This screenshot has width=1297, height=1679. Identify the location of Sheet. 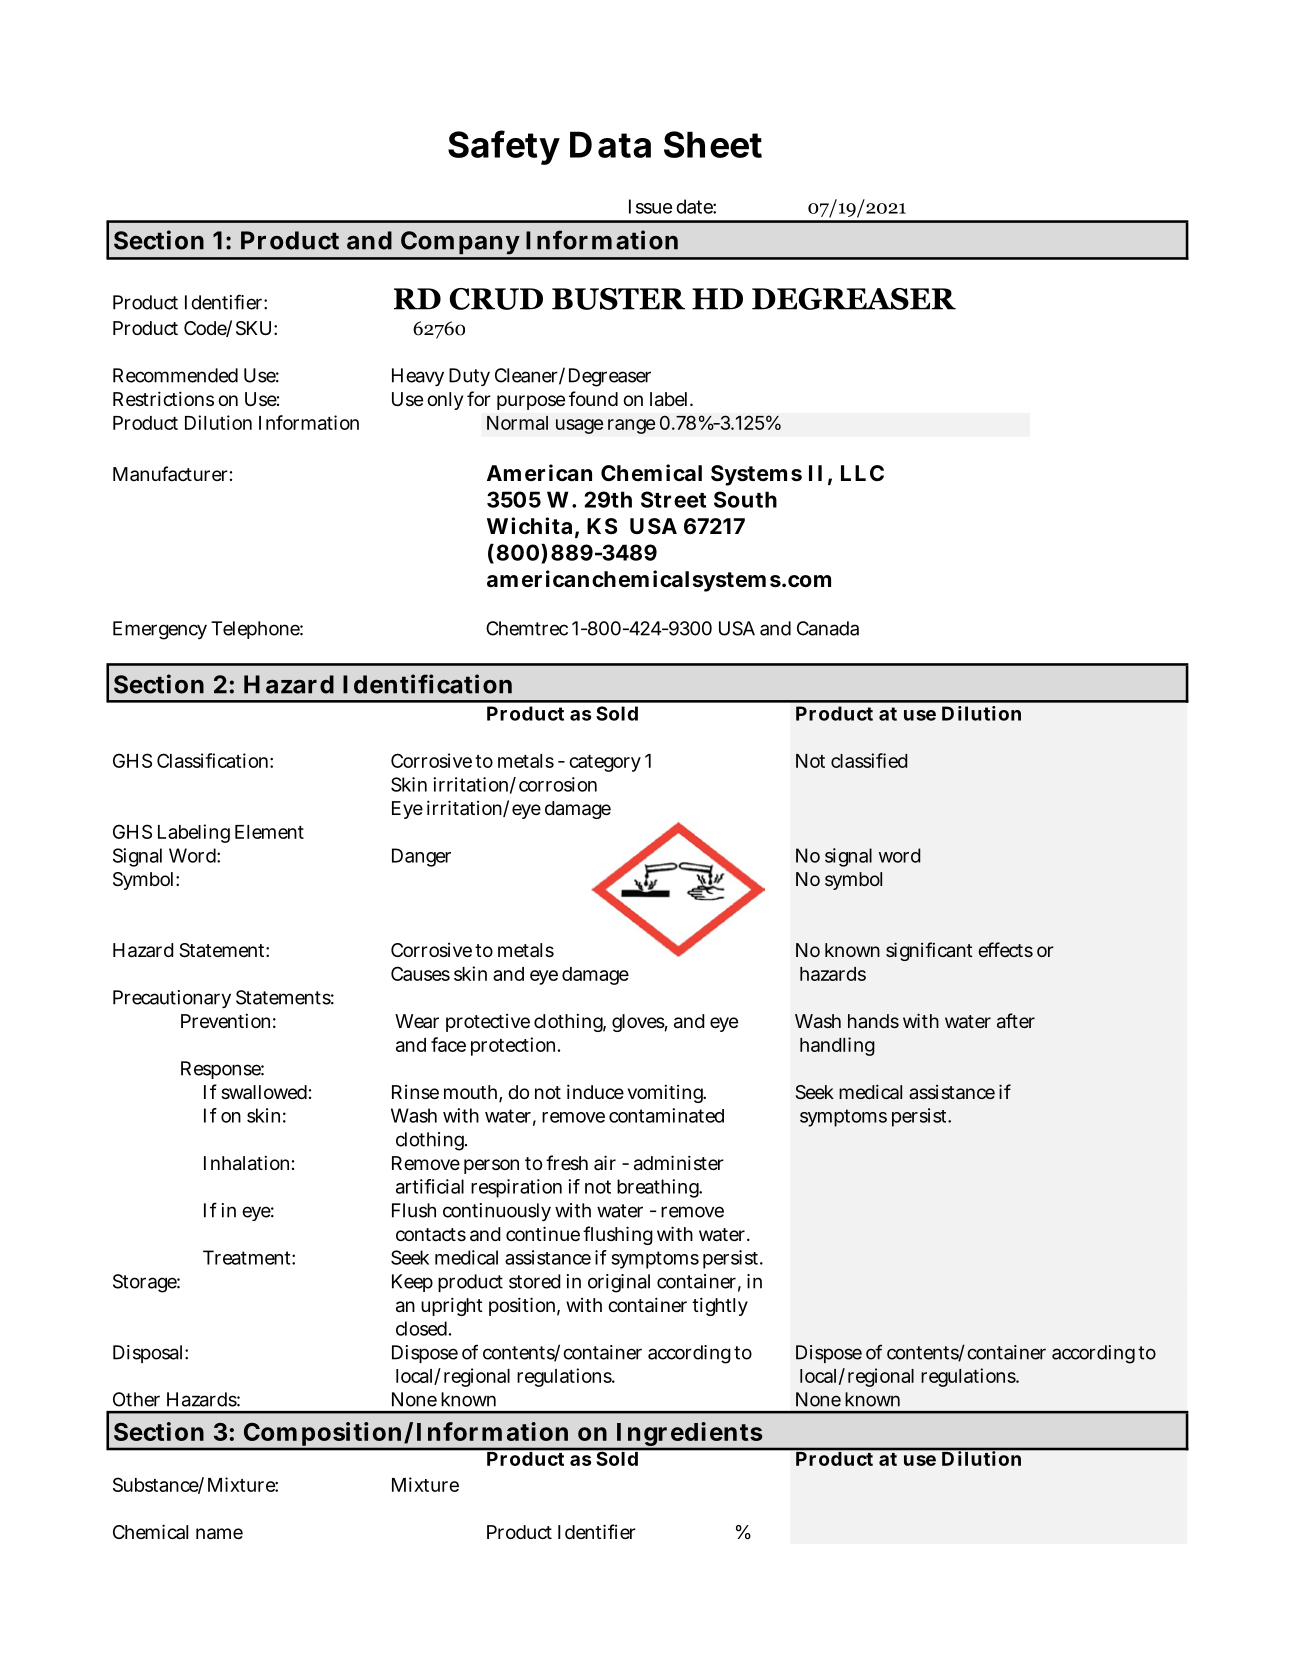
(713, 144).
